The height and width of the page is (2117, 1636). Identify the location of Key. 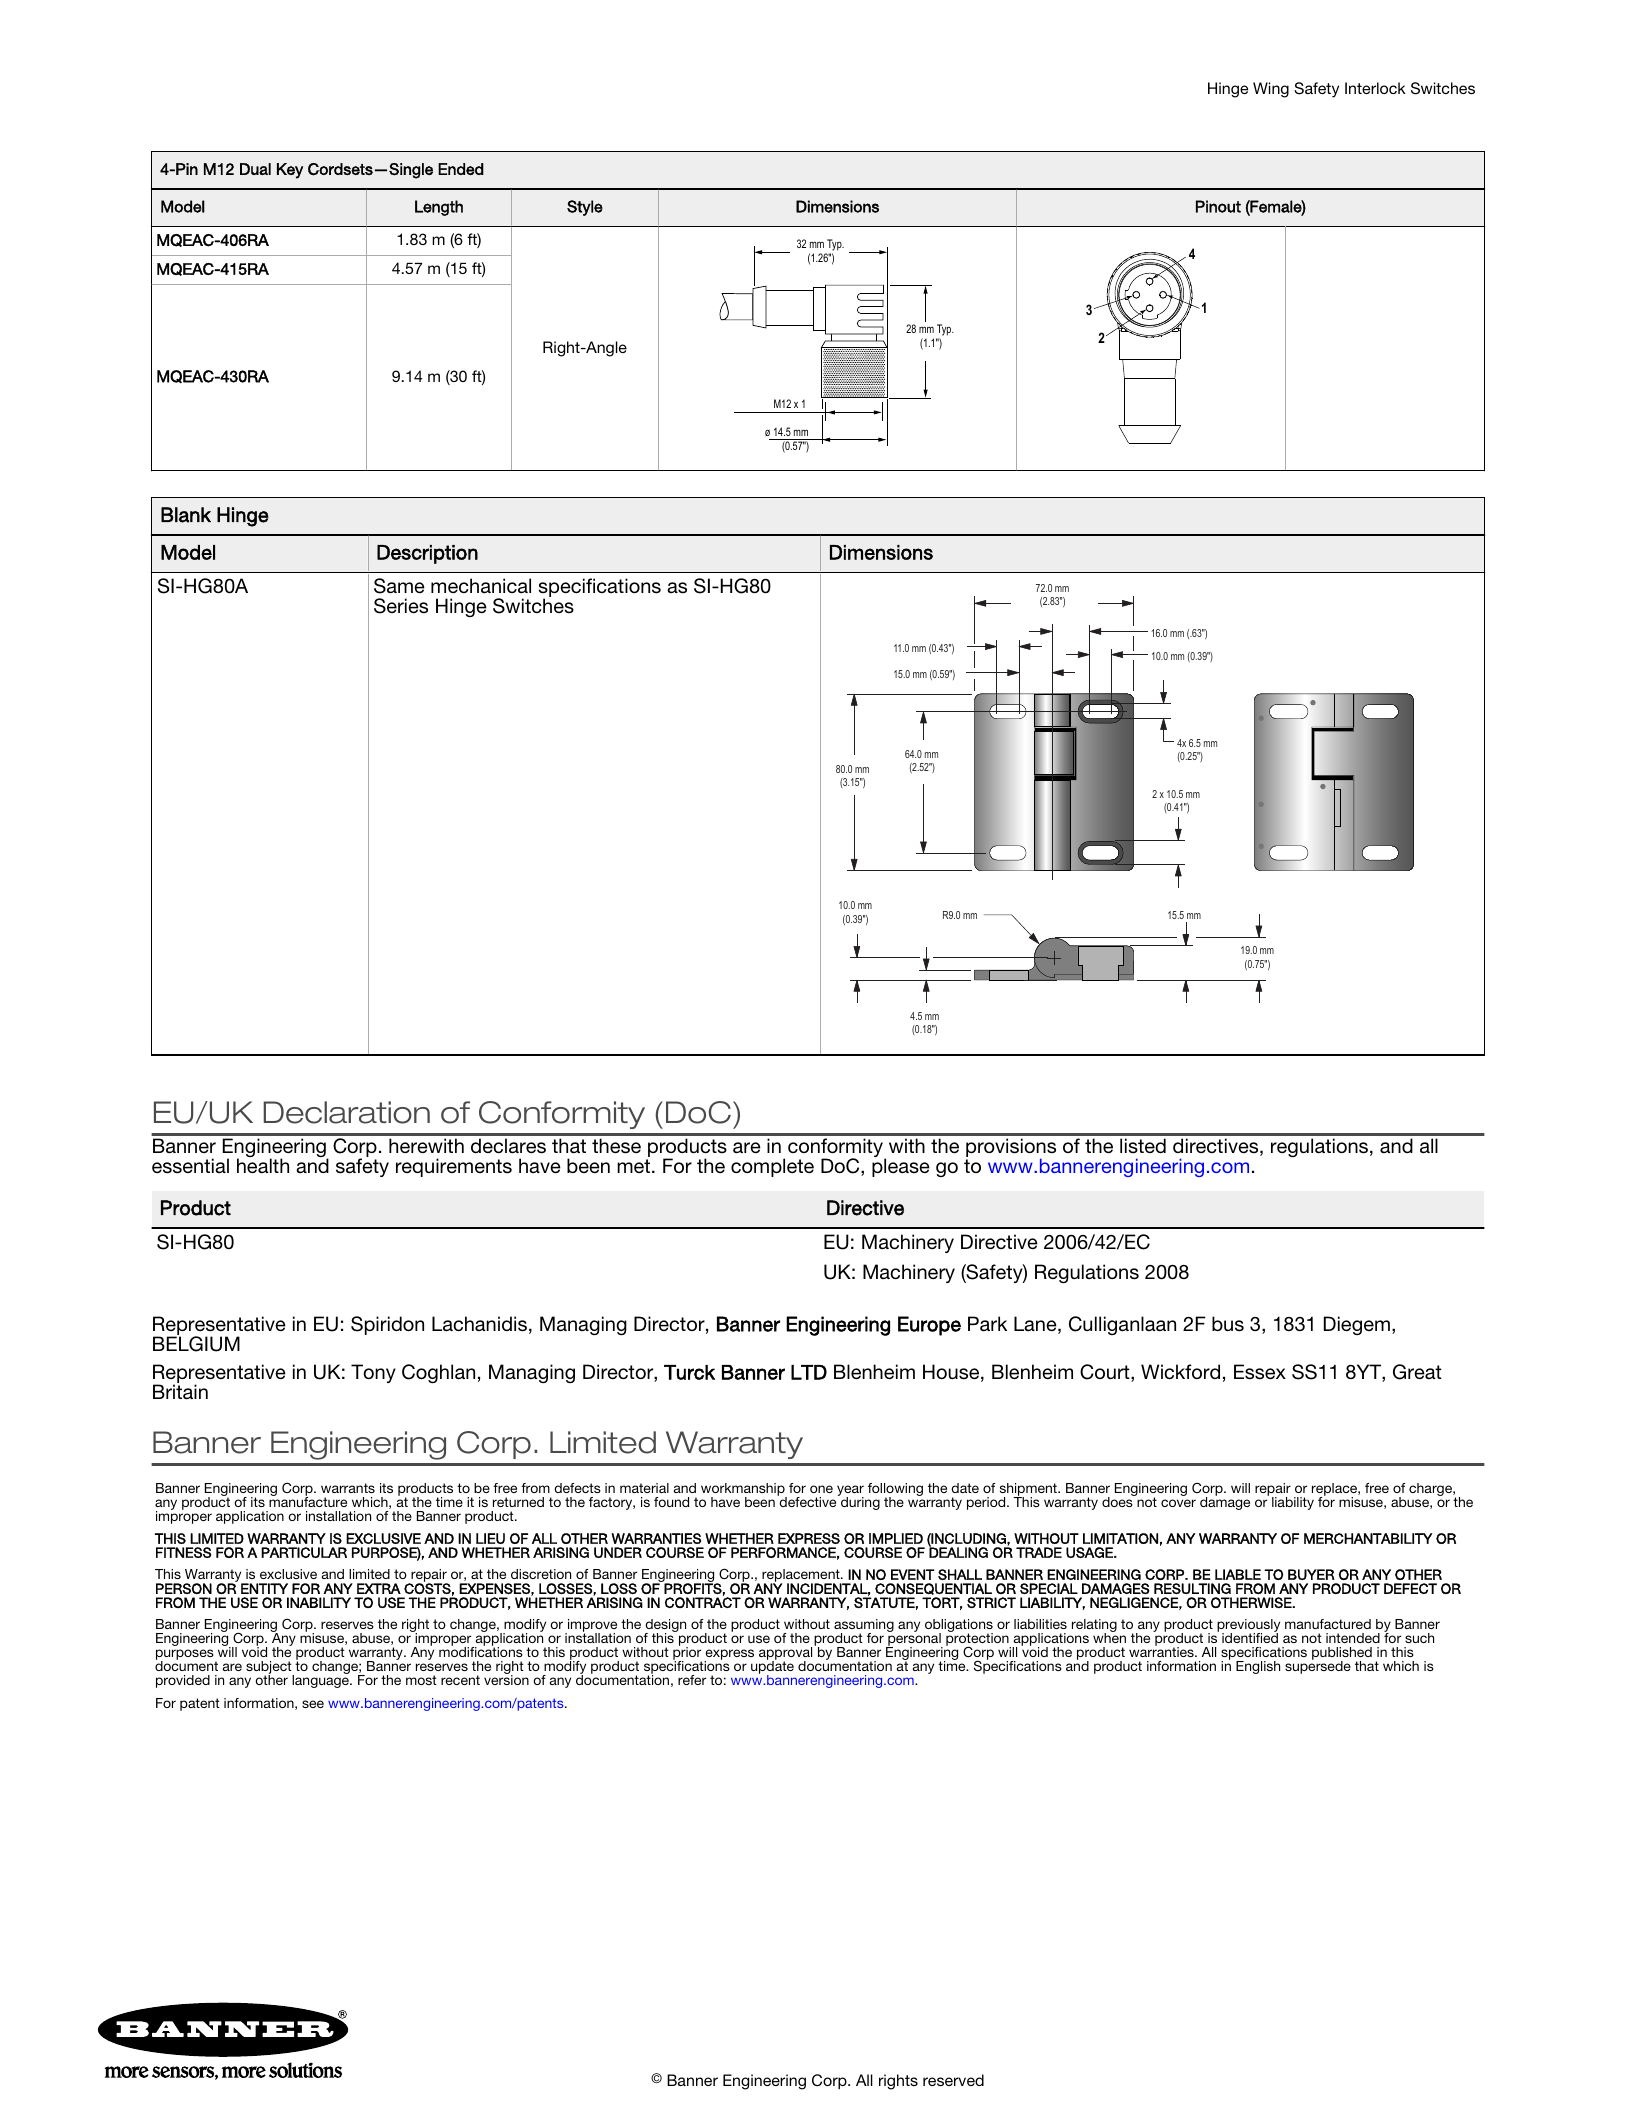
(290, 171).
